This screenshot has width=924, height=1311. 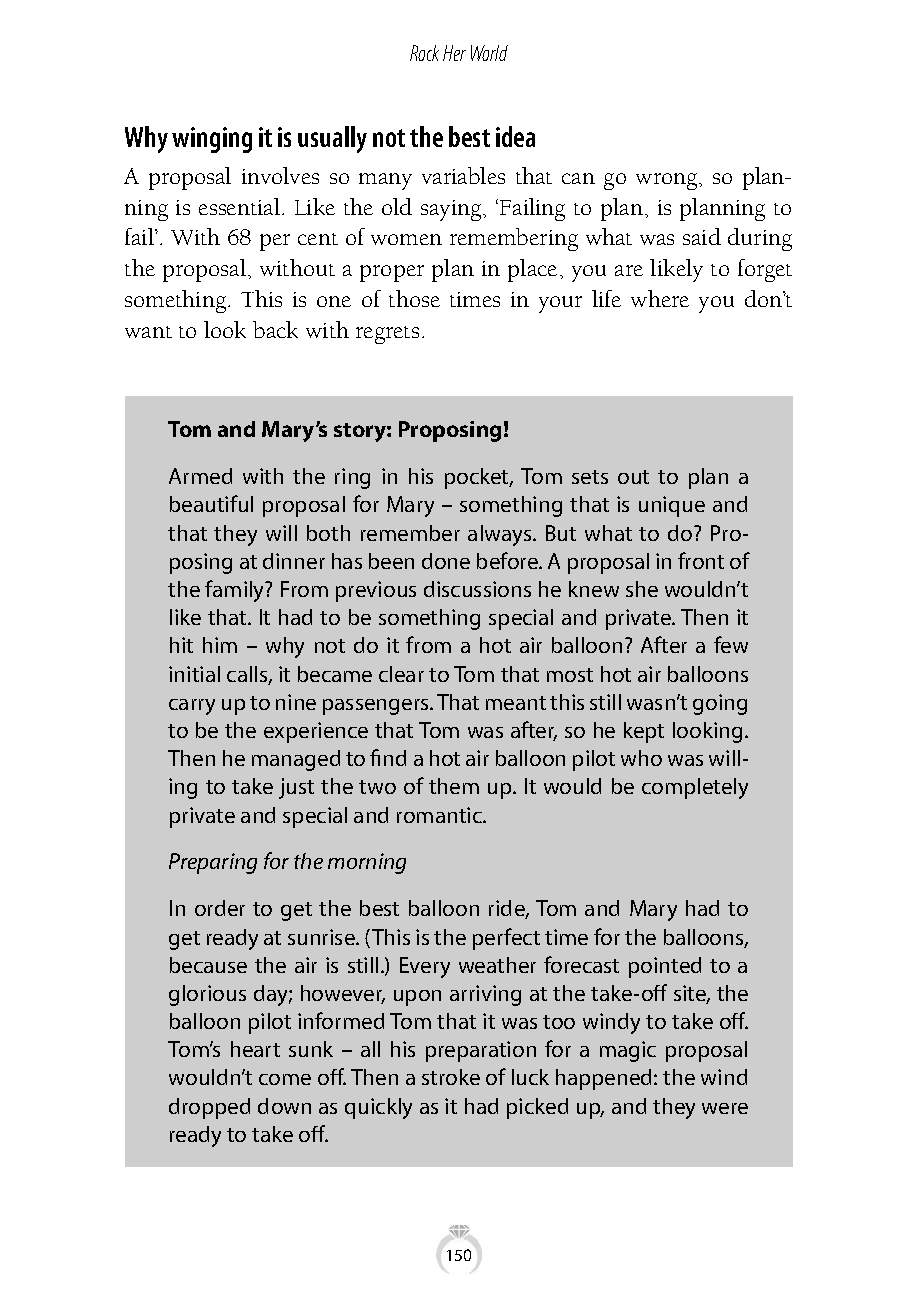 I want to click on discussions, so click(x=477, y=589).
